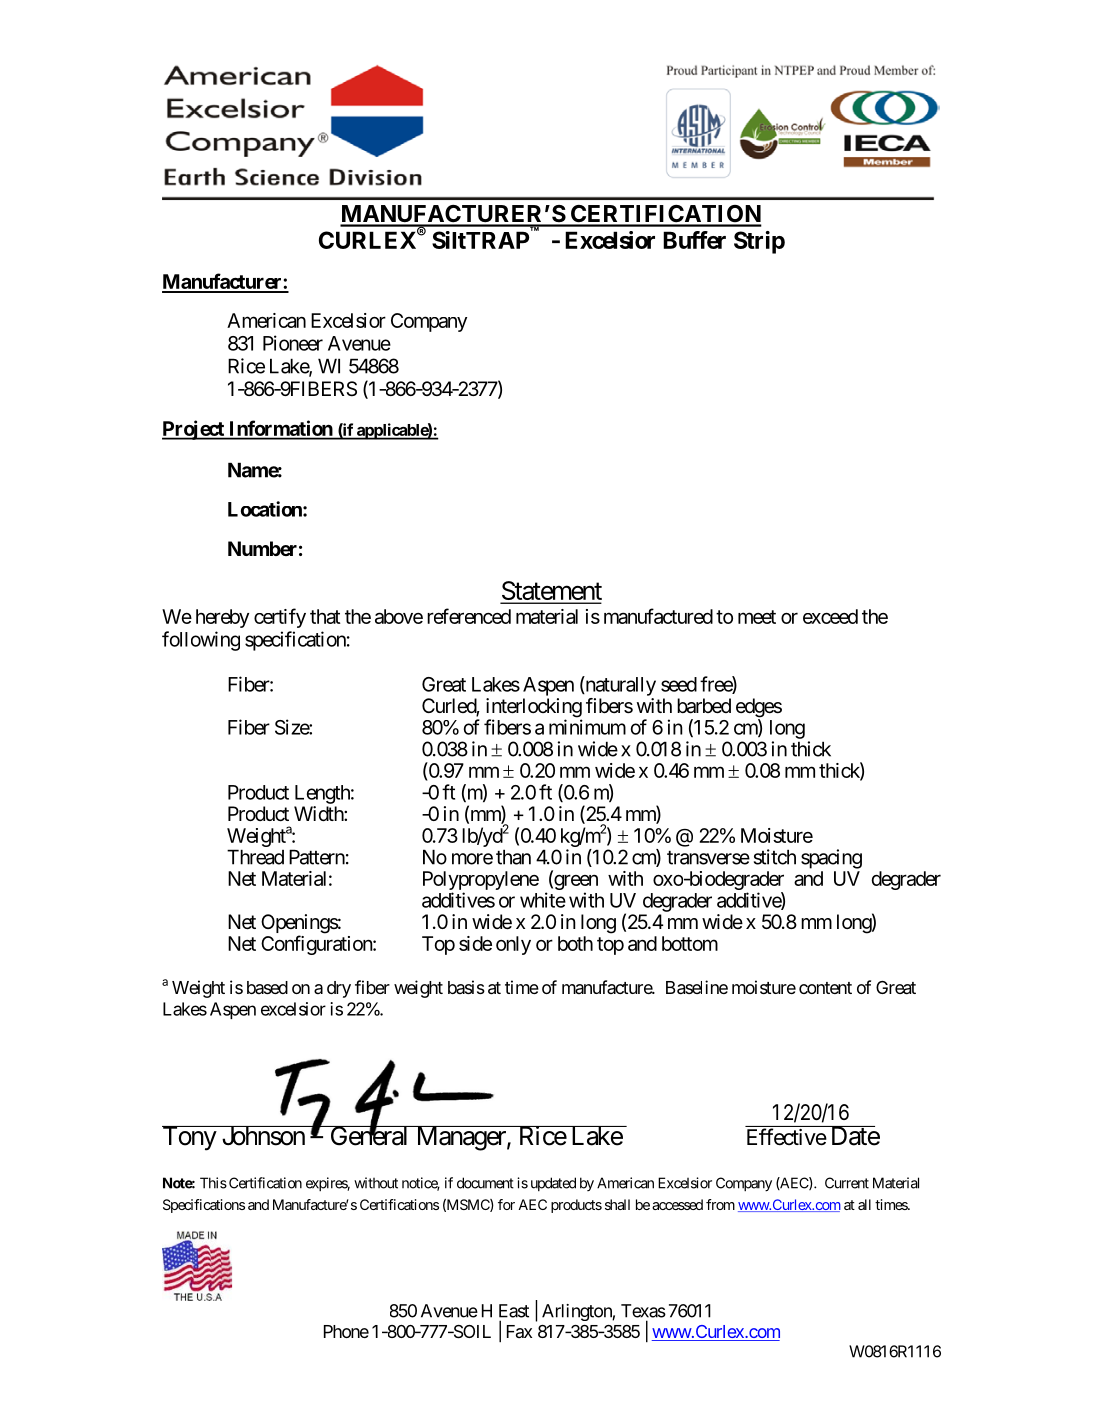 This page has height=1426, width=1102. What do you see at coordinates (551, 592) in the page?
I see `Statement` at bounding box center [551, 592].
